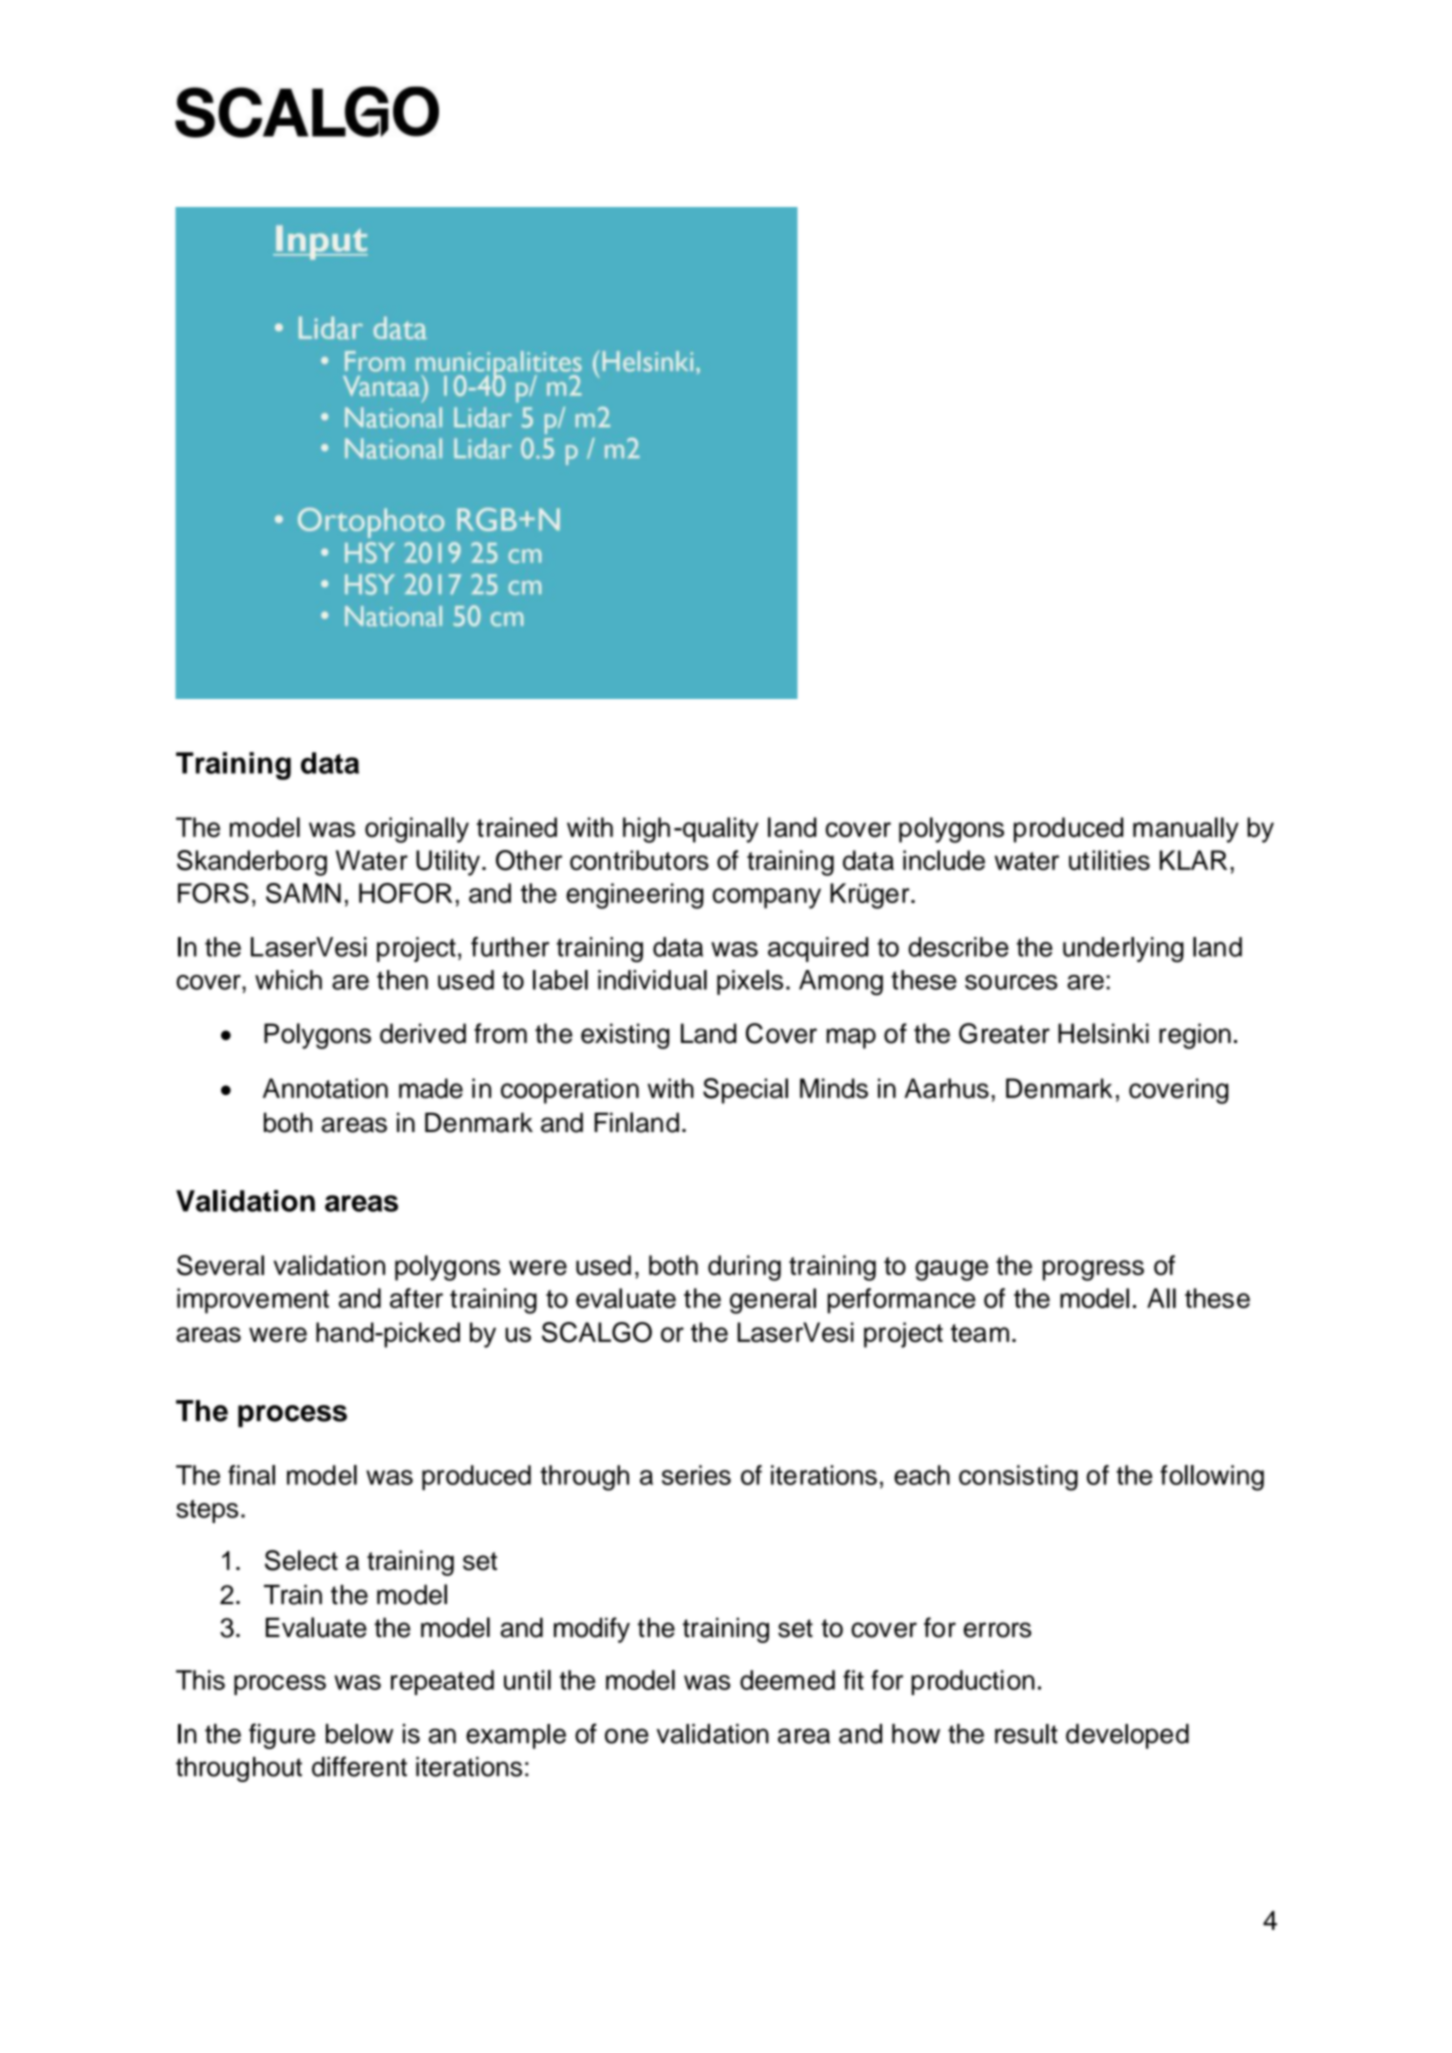 This image has height=2053, width=1452. Describe the element at coordinates (627, 1736) in the image. I see `one` at that location.
